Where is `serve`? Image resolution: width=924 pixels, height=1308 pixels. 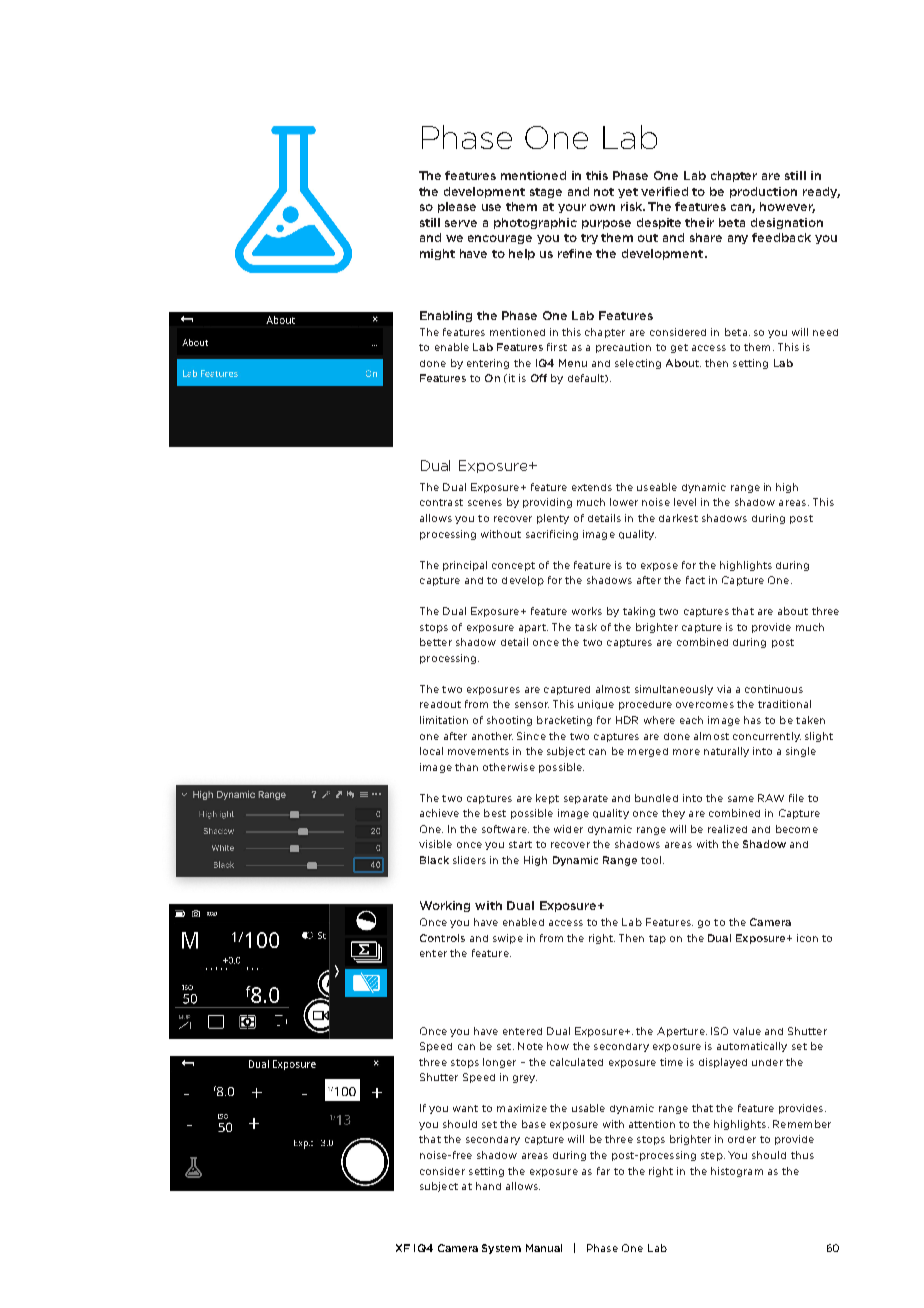 serve is located at coordinates (461, 223).
